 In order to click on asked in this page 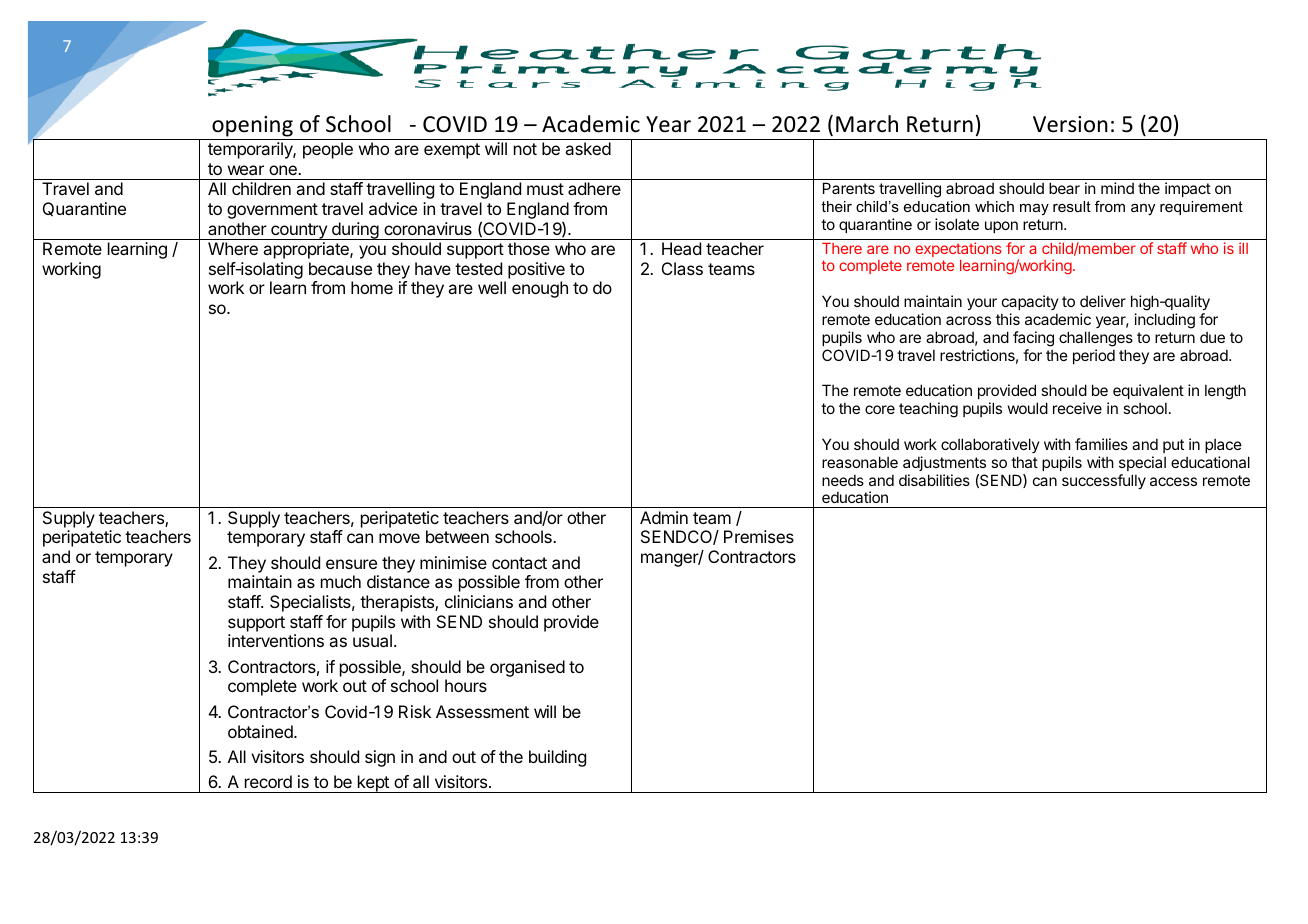, I will do `click(588, 148)`.
